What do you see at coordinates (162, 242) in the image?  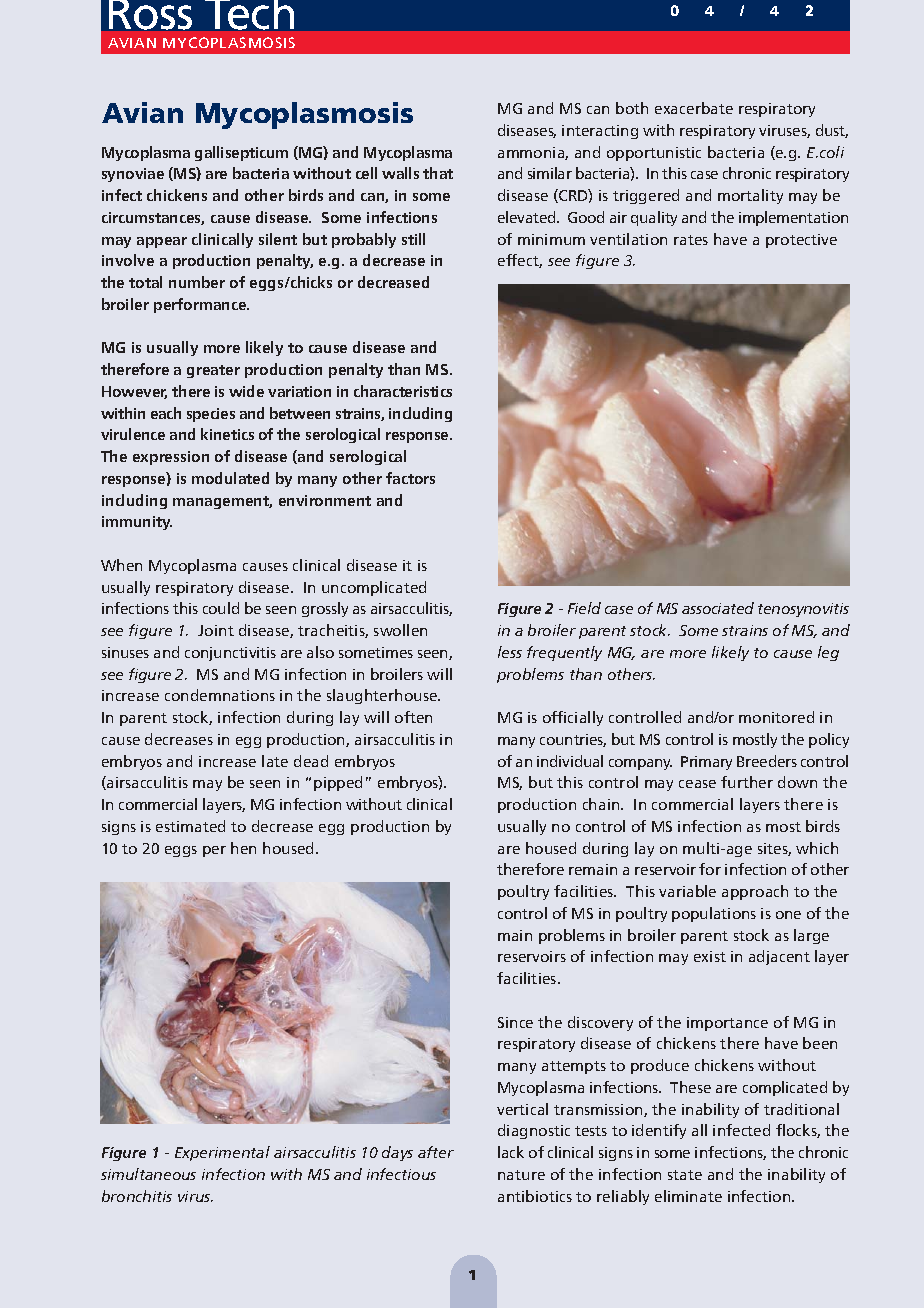 I see `appear` at bounding box center [162, 242].
